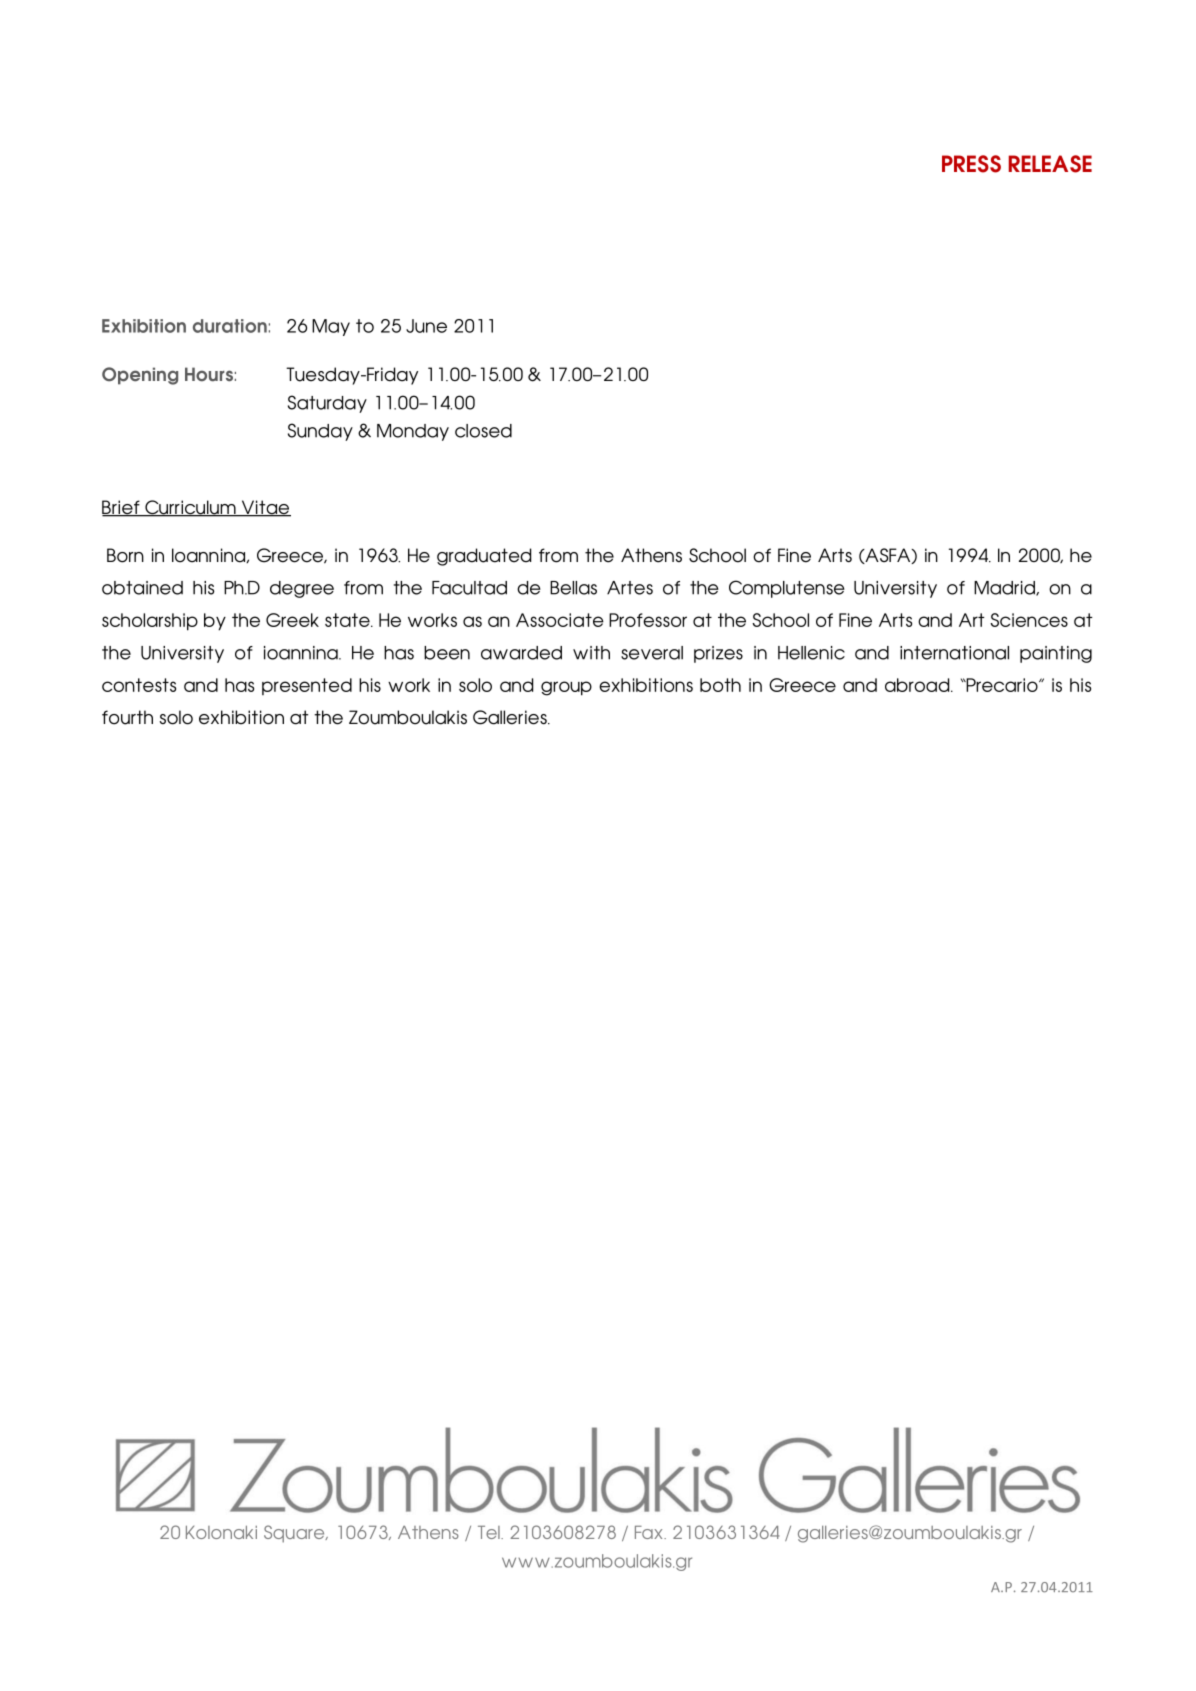 The height and width of the document is (1691, 1196). What do you see at coordinates (720, 685) in the document?
I see `both` at bounding box center [720, 685].
